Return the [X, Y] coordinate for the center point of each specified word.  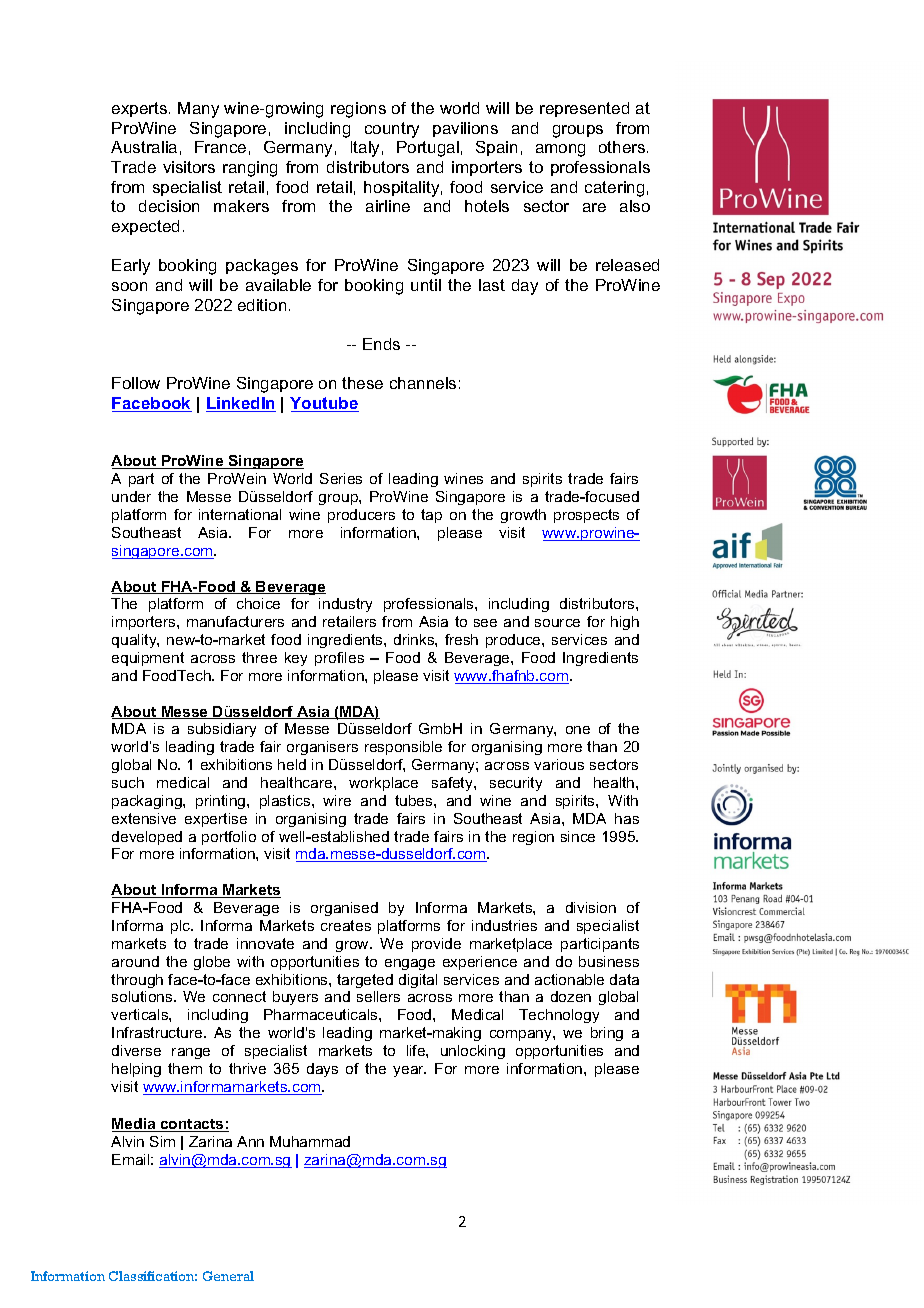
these [362, 383]
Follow [136, 383]
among [560, 150]
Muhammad [310, 1141]
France [220, 147]
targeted [365, 981]
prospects [586, 516]
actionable [569, 979]
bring [607, 1034]
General [228, 1276]
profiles [339, 659]
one [578, 730]
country [392, 130]
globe [212, 963]
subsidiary [222, 730]
